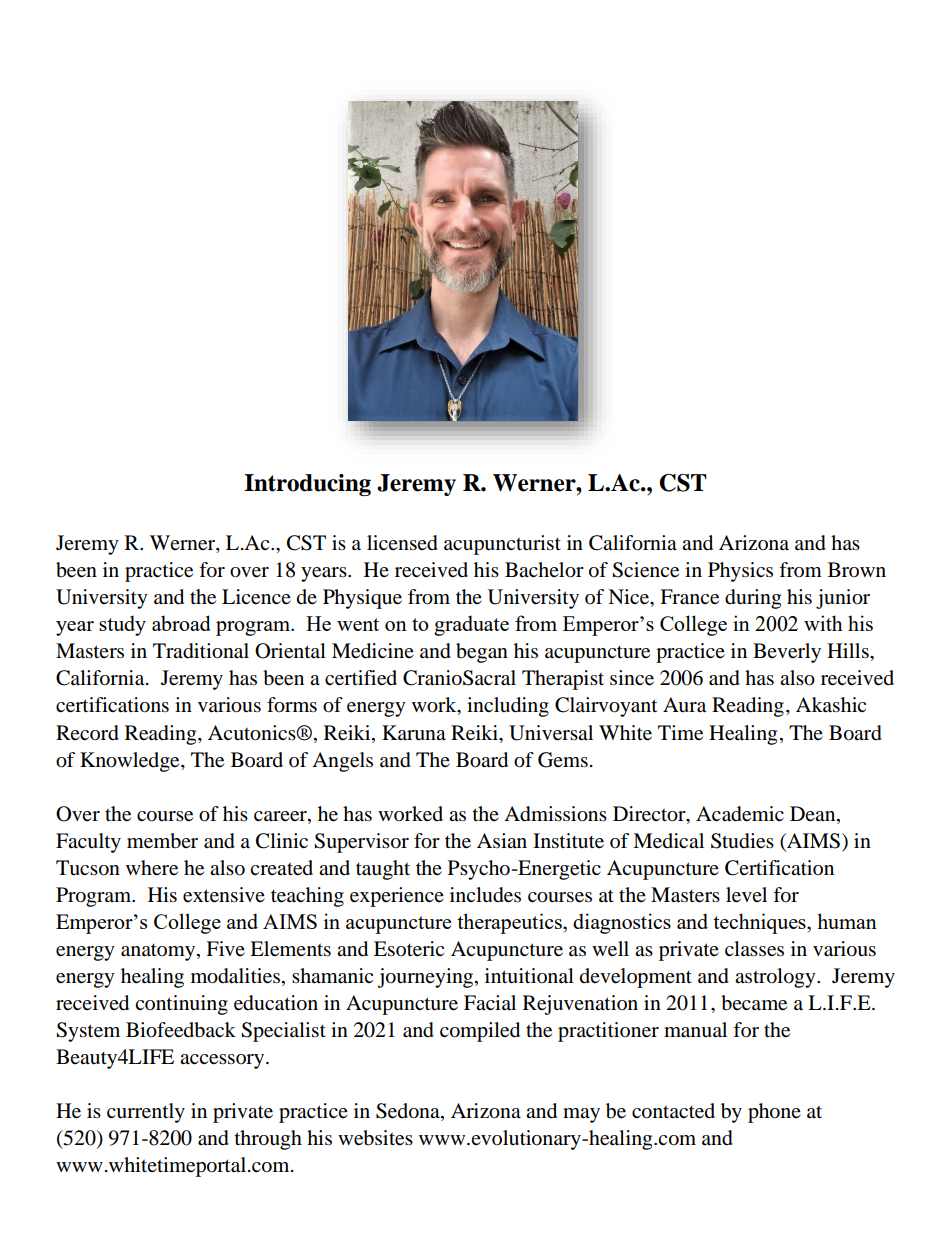  Describe the element at coordinates (502, 840) in the screenshot. I see `Asian` at that location.
